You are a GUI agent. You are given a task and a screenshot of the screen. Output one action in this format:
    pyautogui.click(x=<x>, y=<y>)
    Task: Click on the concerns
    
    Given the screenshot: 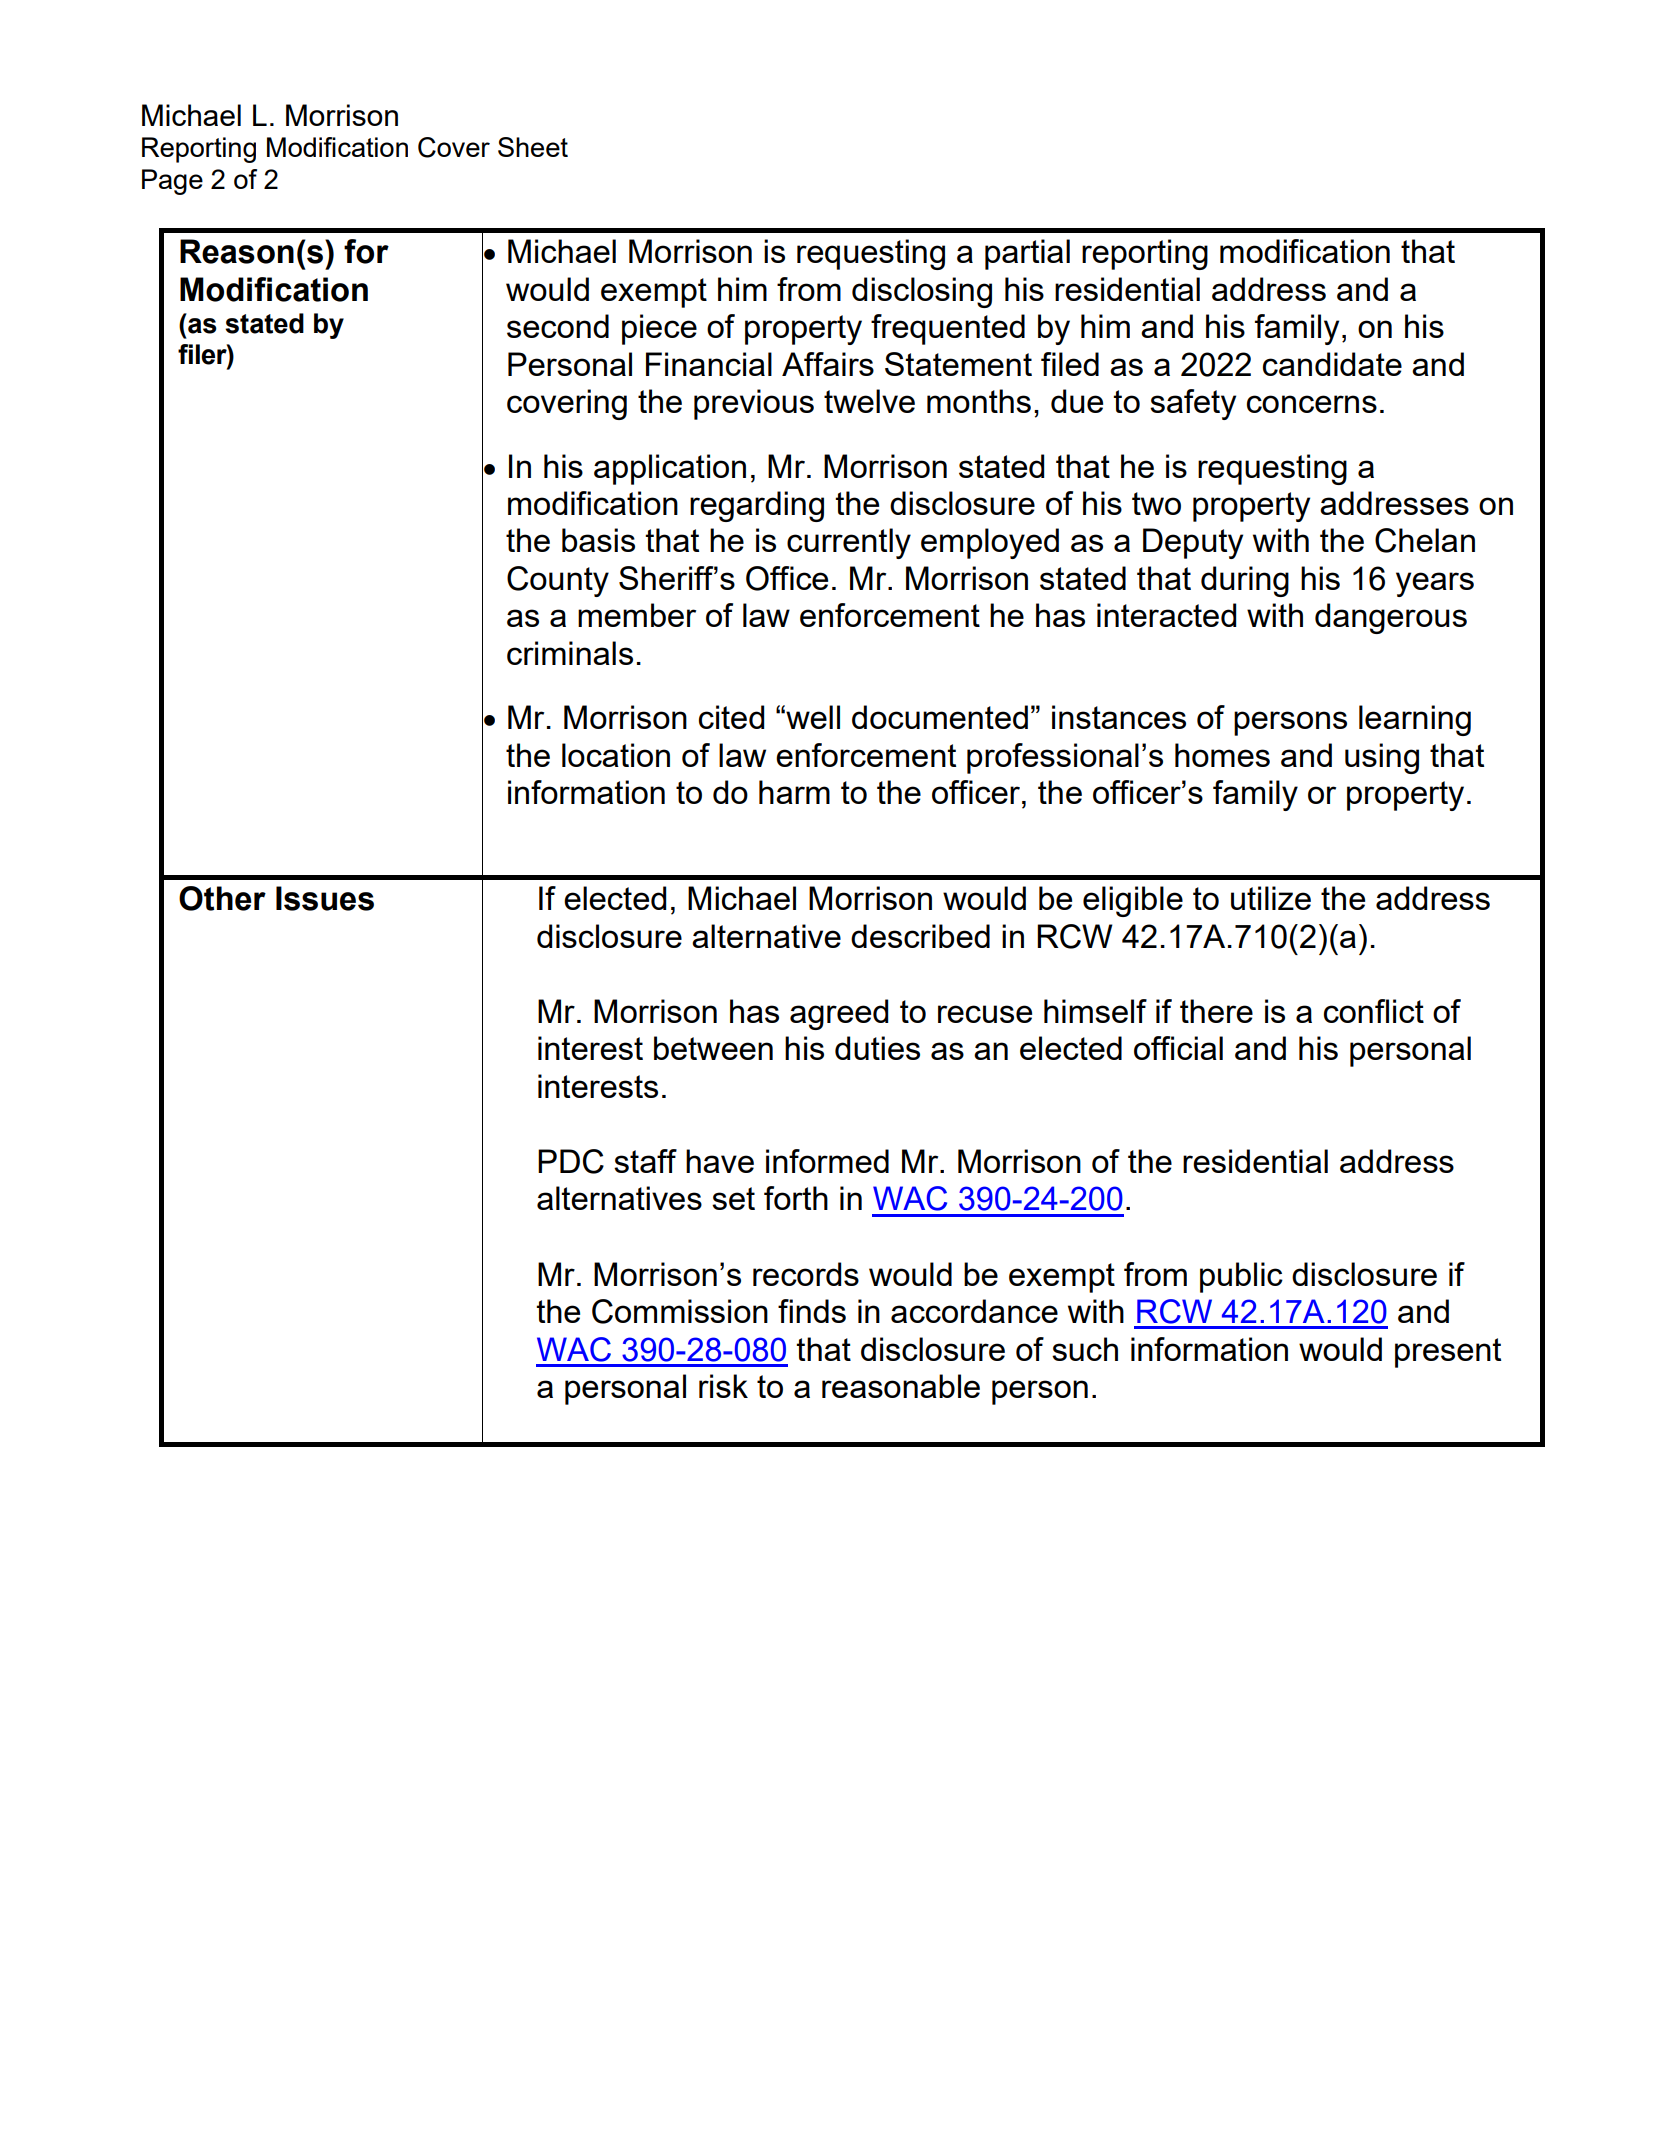 What is the action you would take?
    pyautogui.click(x=1312, y=404)
